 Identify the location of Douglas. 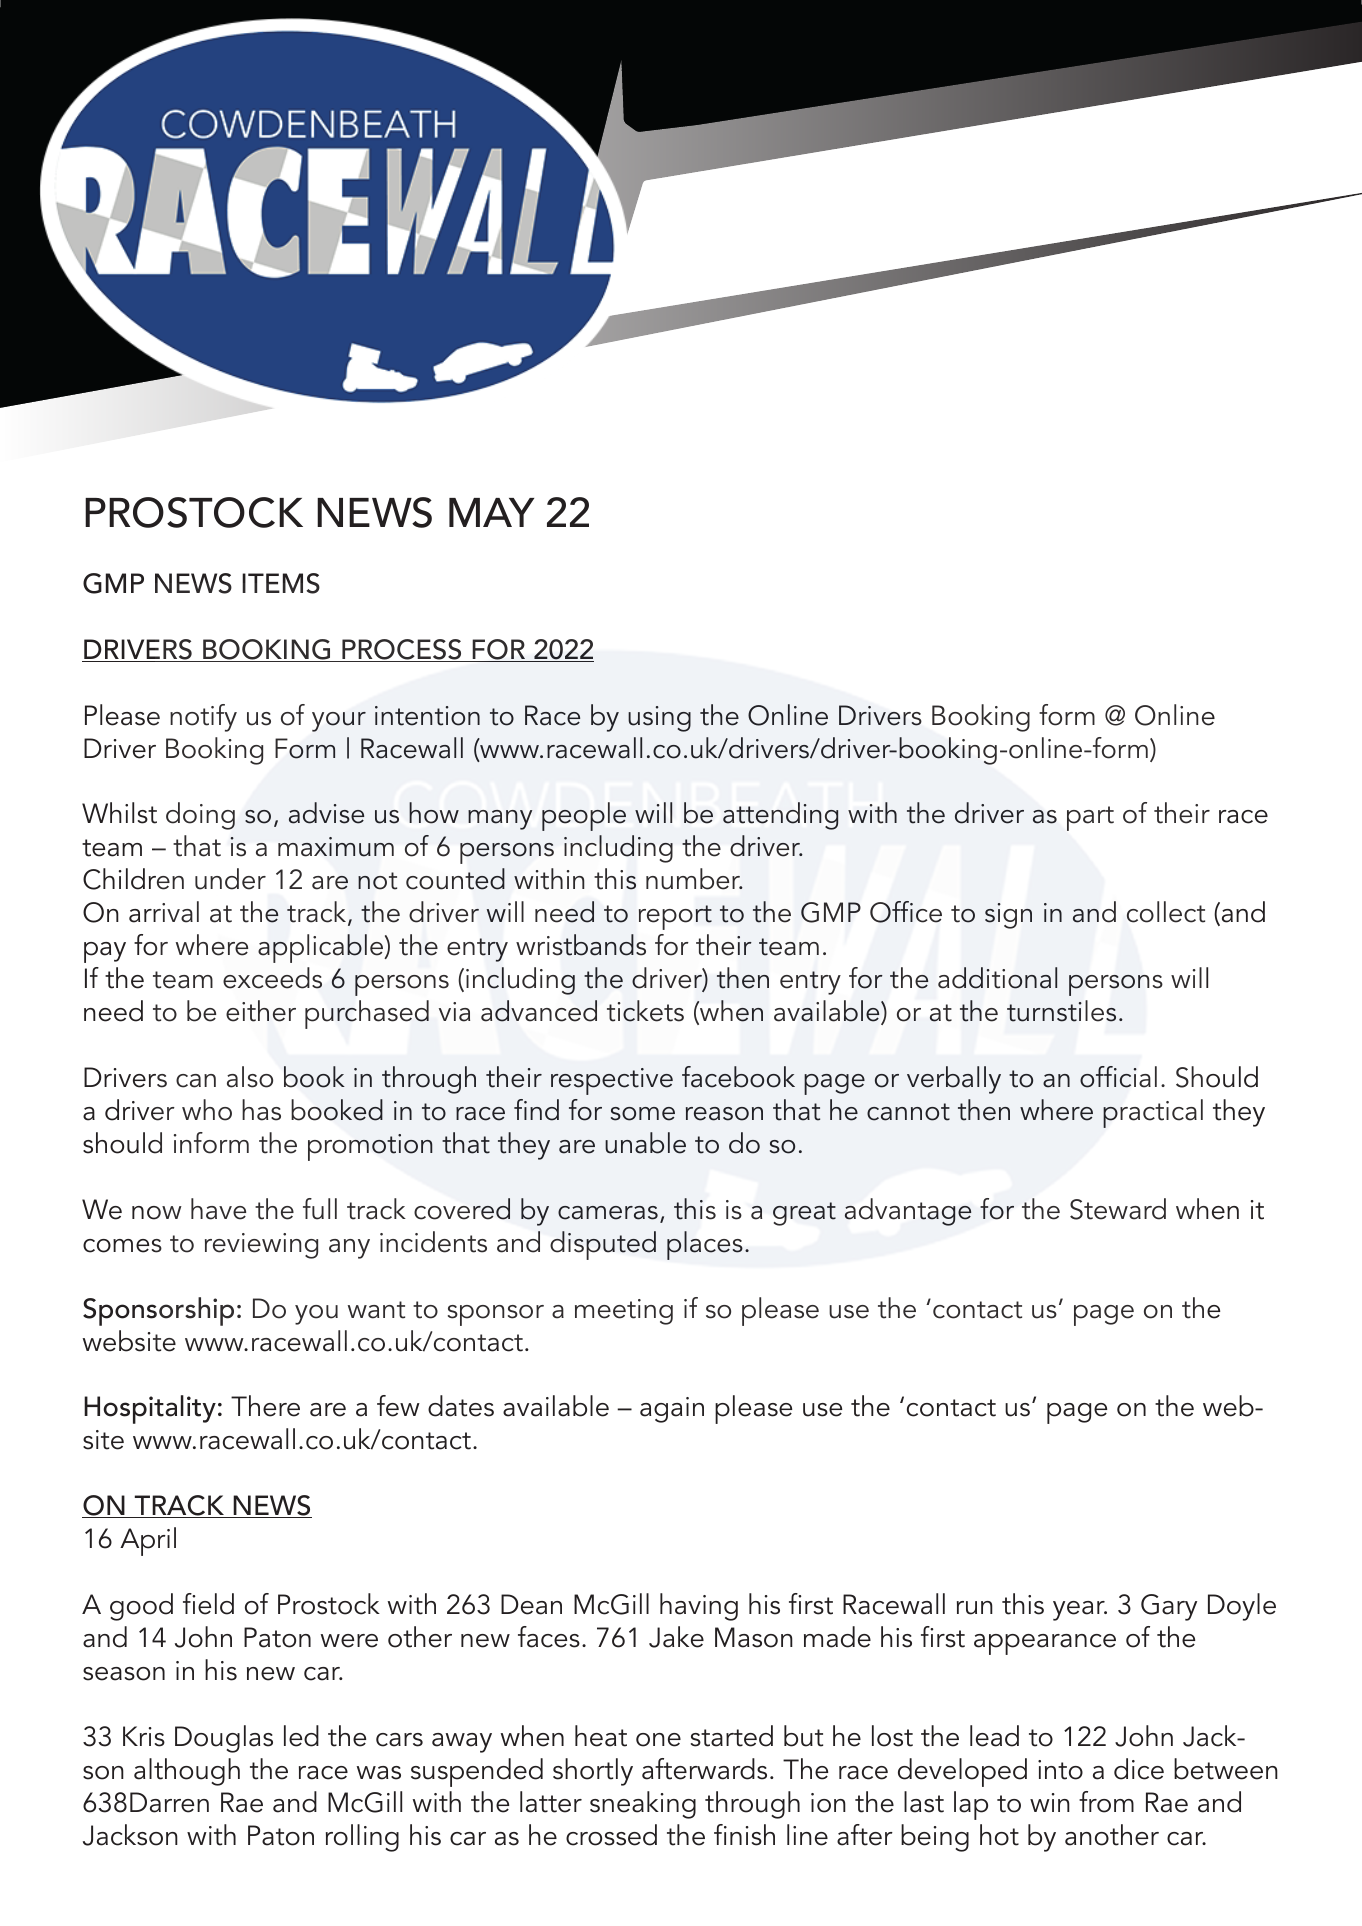
(224, 1739).
